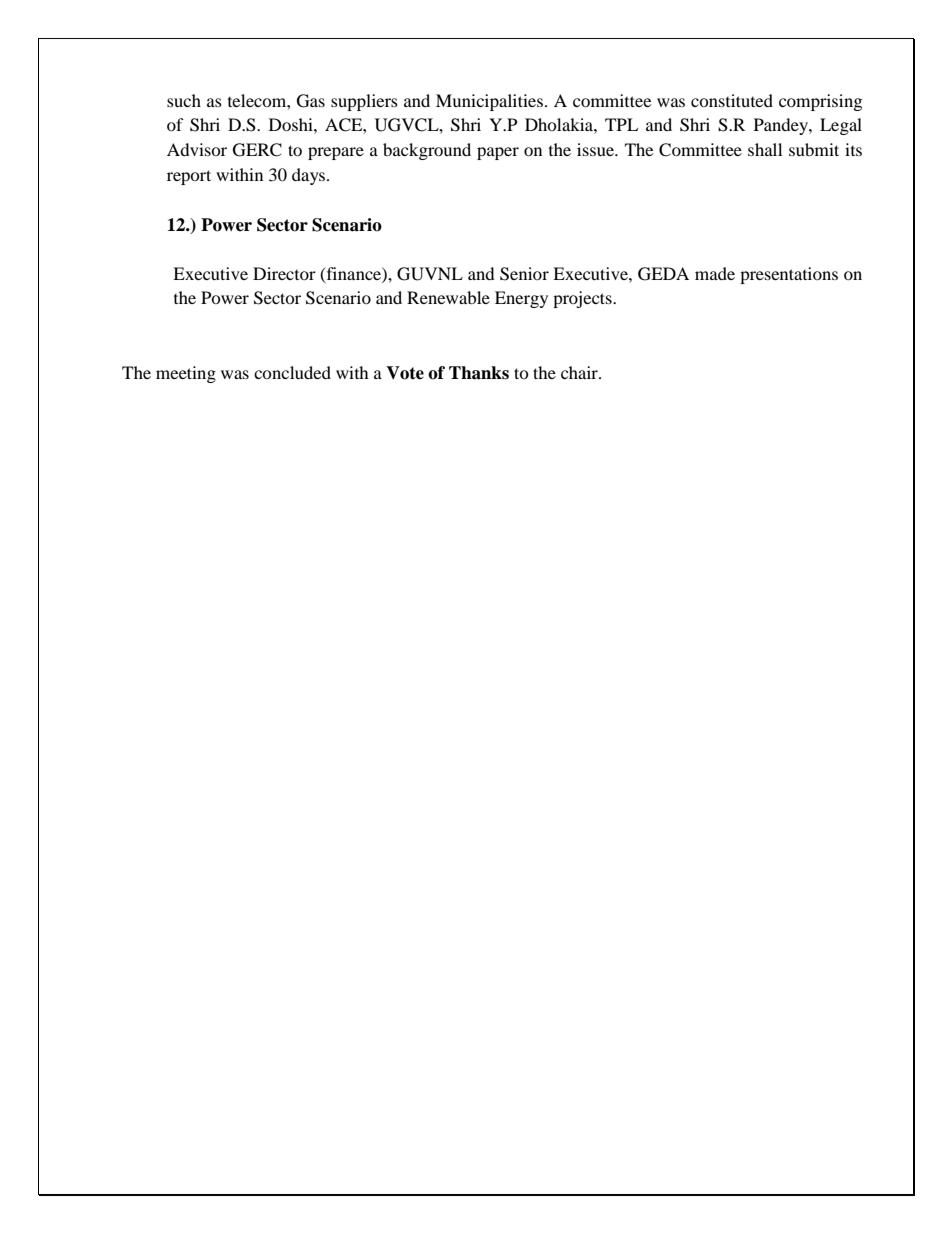  What do you see at coordinates (820, 102) in the document?
I see `comprising` at bounding box center [820, 102].
